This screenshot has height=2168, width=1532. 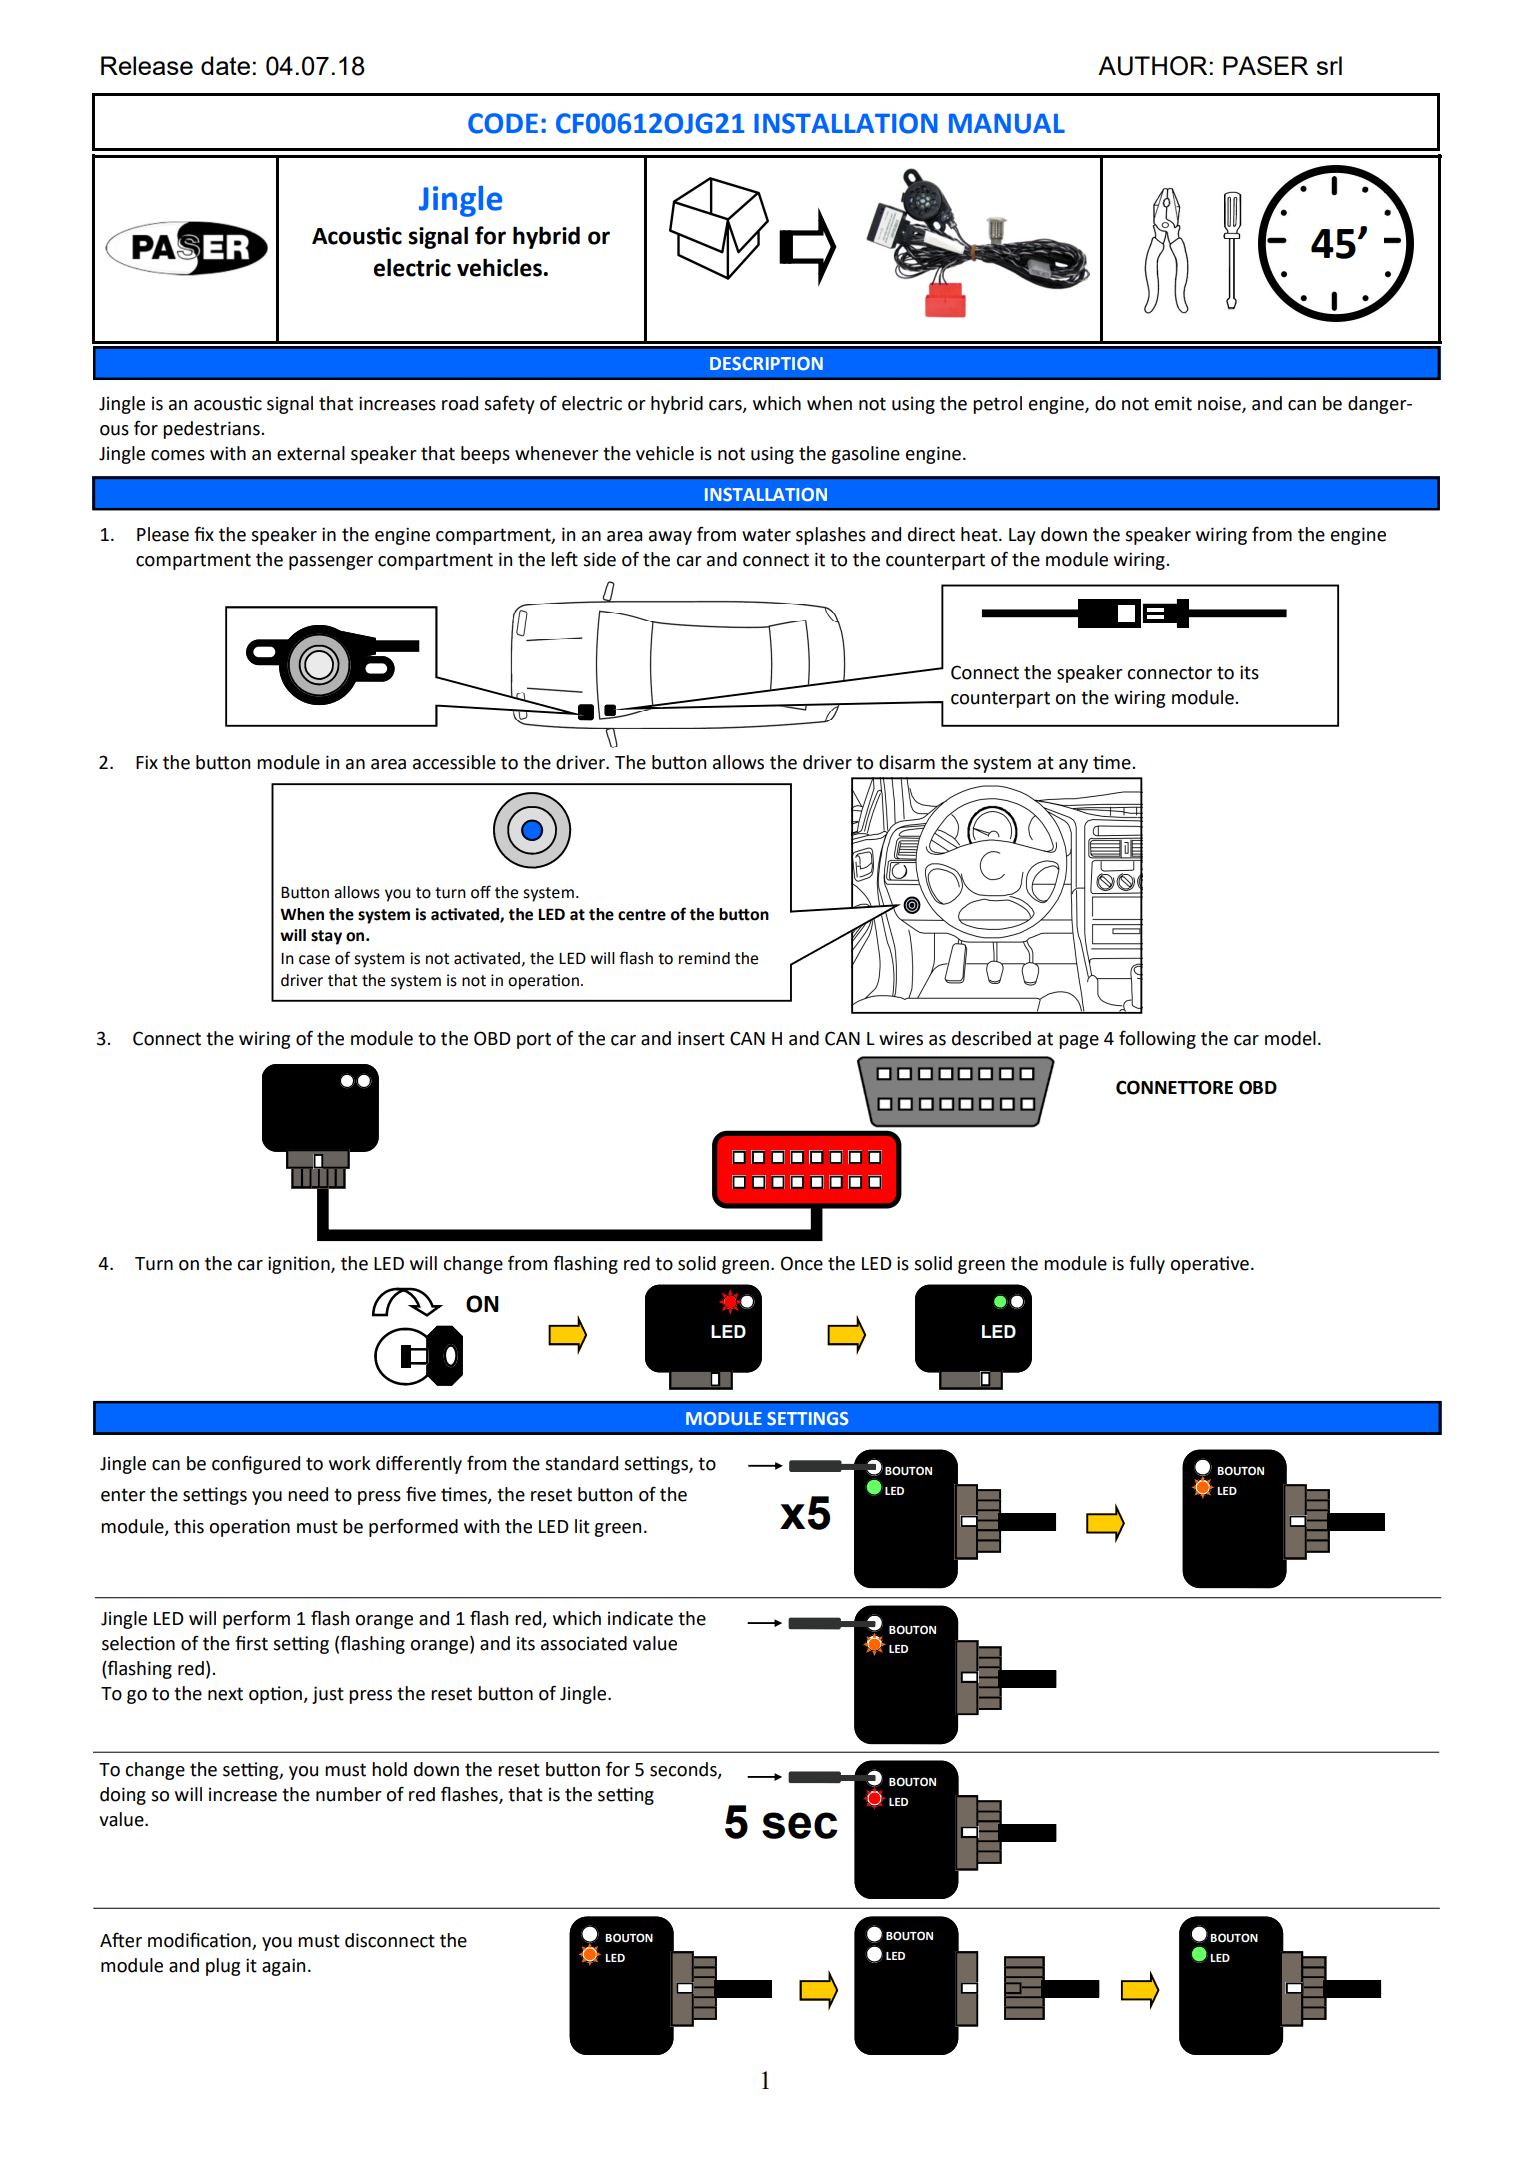 What do you see at coordinates (503, 123) in the screenshot?
I see `CODE` at bounding box center [503, 123].
